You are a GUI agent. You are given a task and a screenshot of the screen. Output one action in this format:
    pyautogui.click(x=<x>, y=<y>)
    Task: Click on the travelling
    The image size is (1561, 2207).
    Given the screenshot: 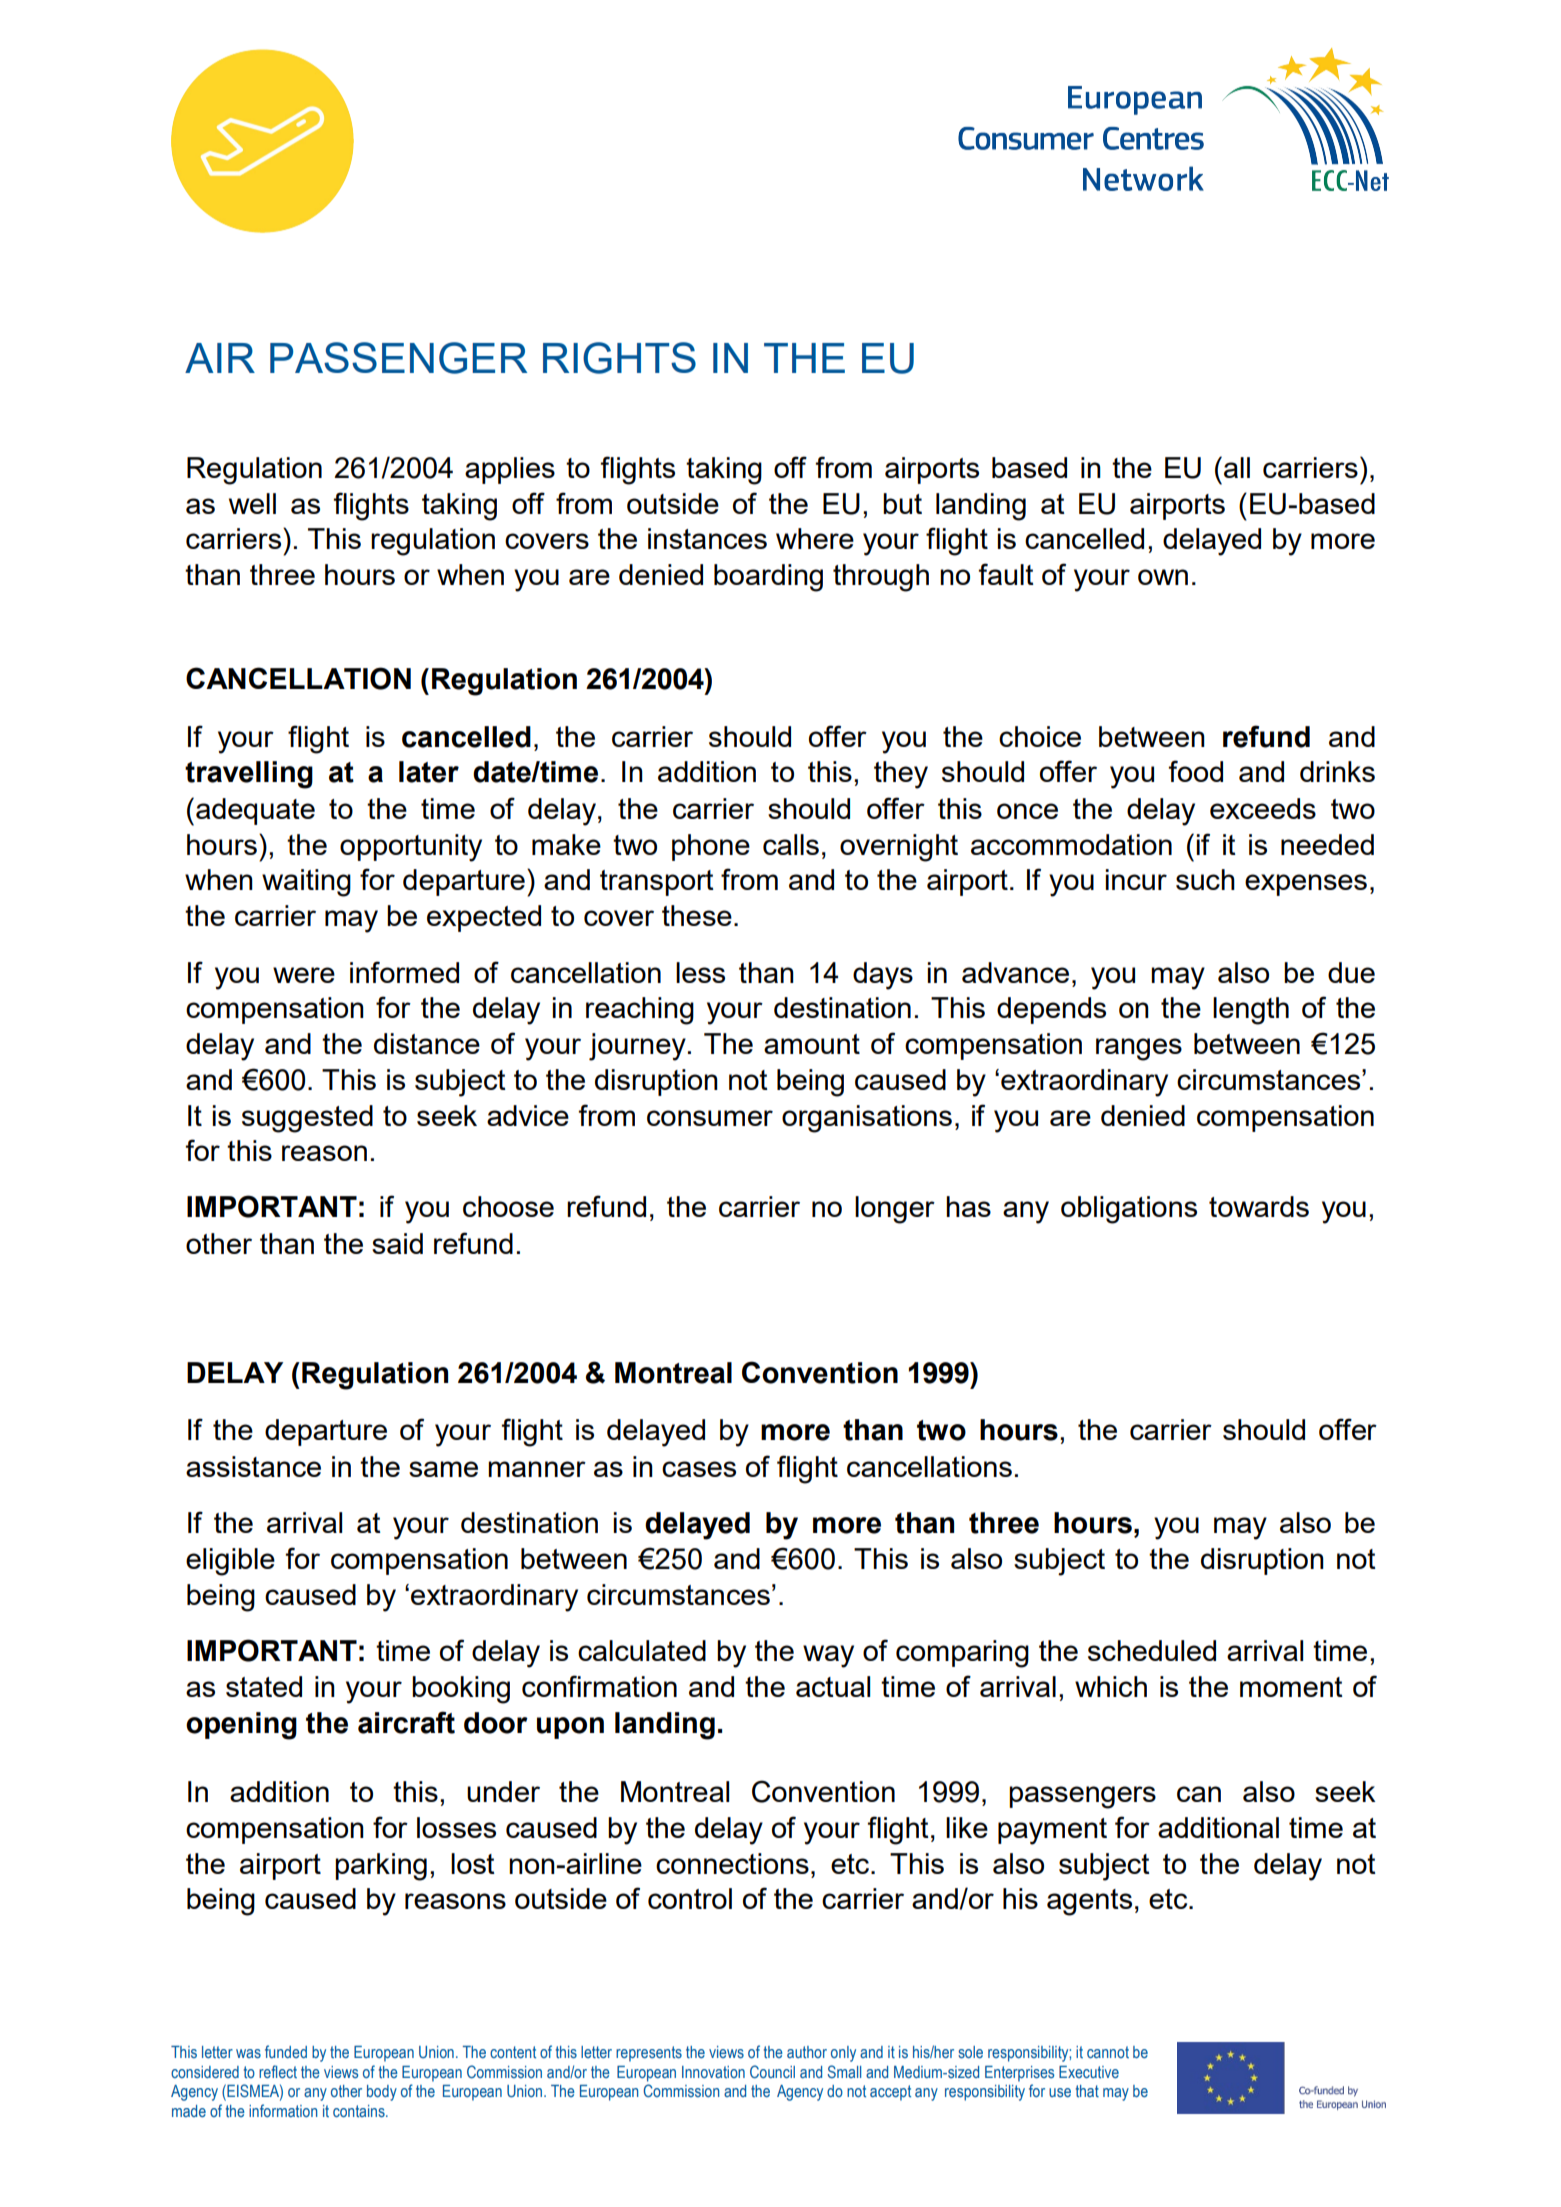 What is the action you would take?
    pyautogui.click(x=249, y=775)
